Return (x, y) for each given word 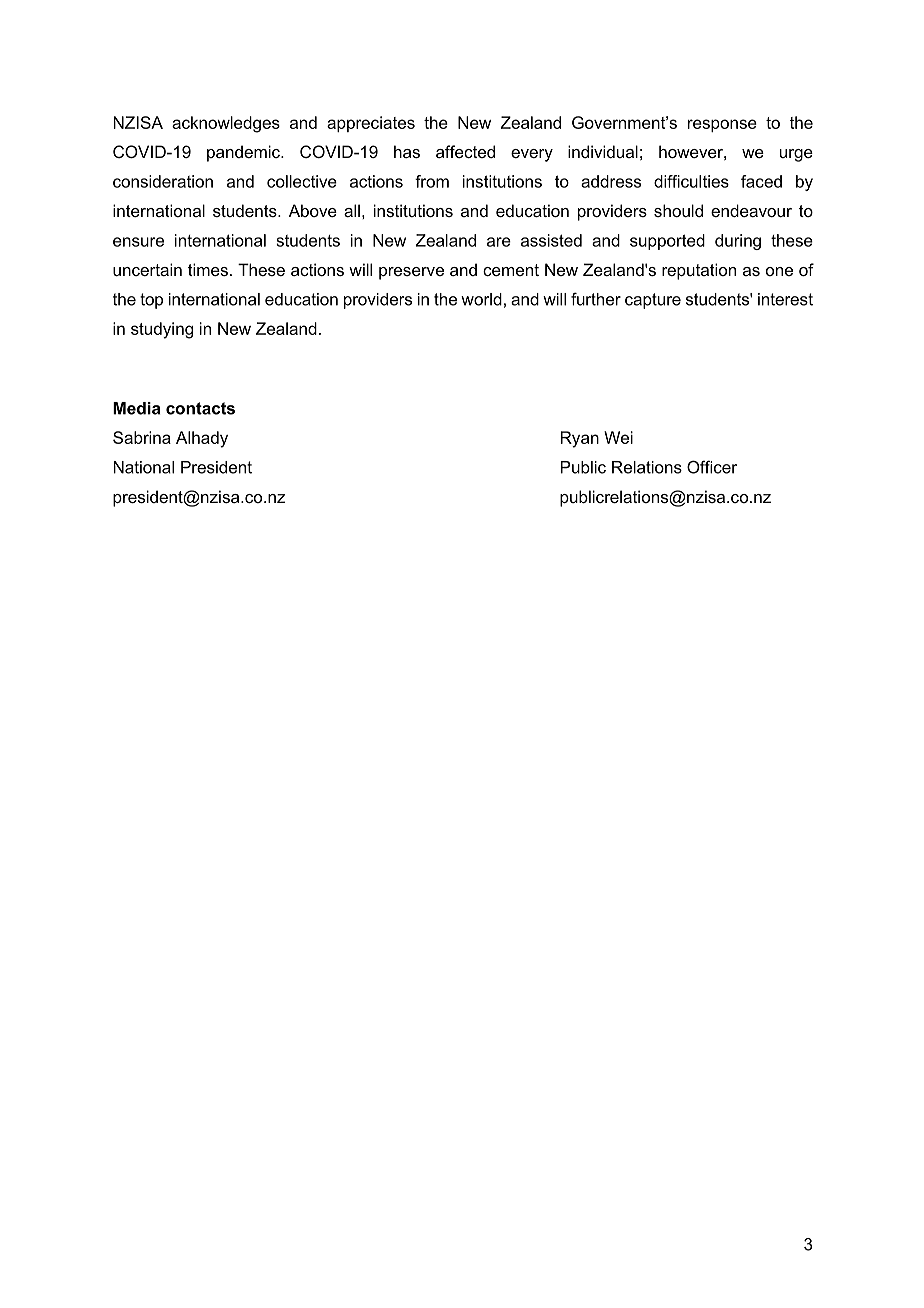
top (151, 301)
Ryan (580, 439)
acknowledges (226, 124)
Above (313, 210)
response (722, 125)
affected (465, 151)
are (499, 242)
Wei (618, 437)
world (481, 299)
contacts (200, 408)
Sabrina (142, 437)
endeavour (751, 210)
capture (653, 301)
